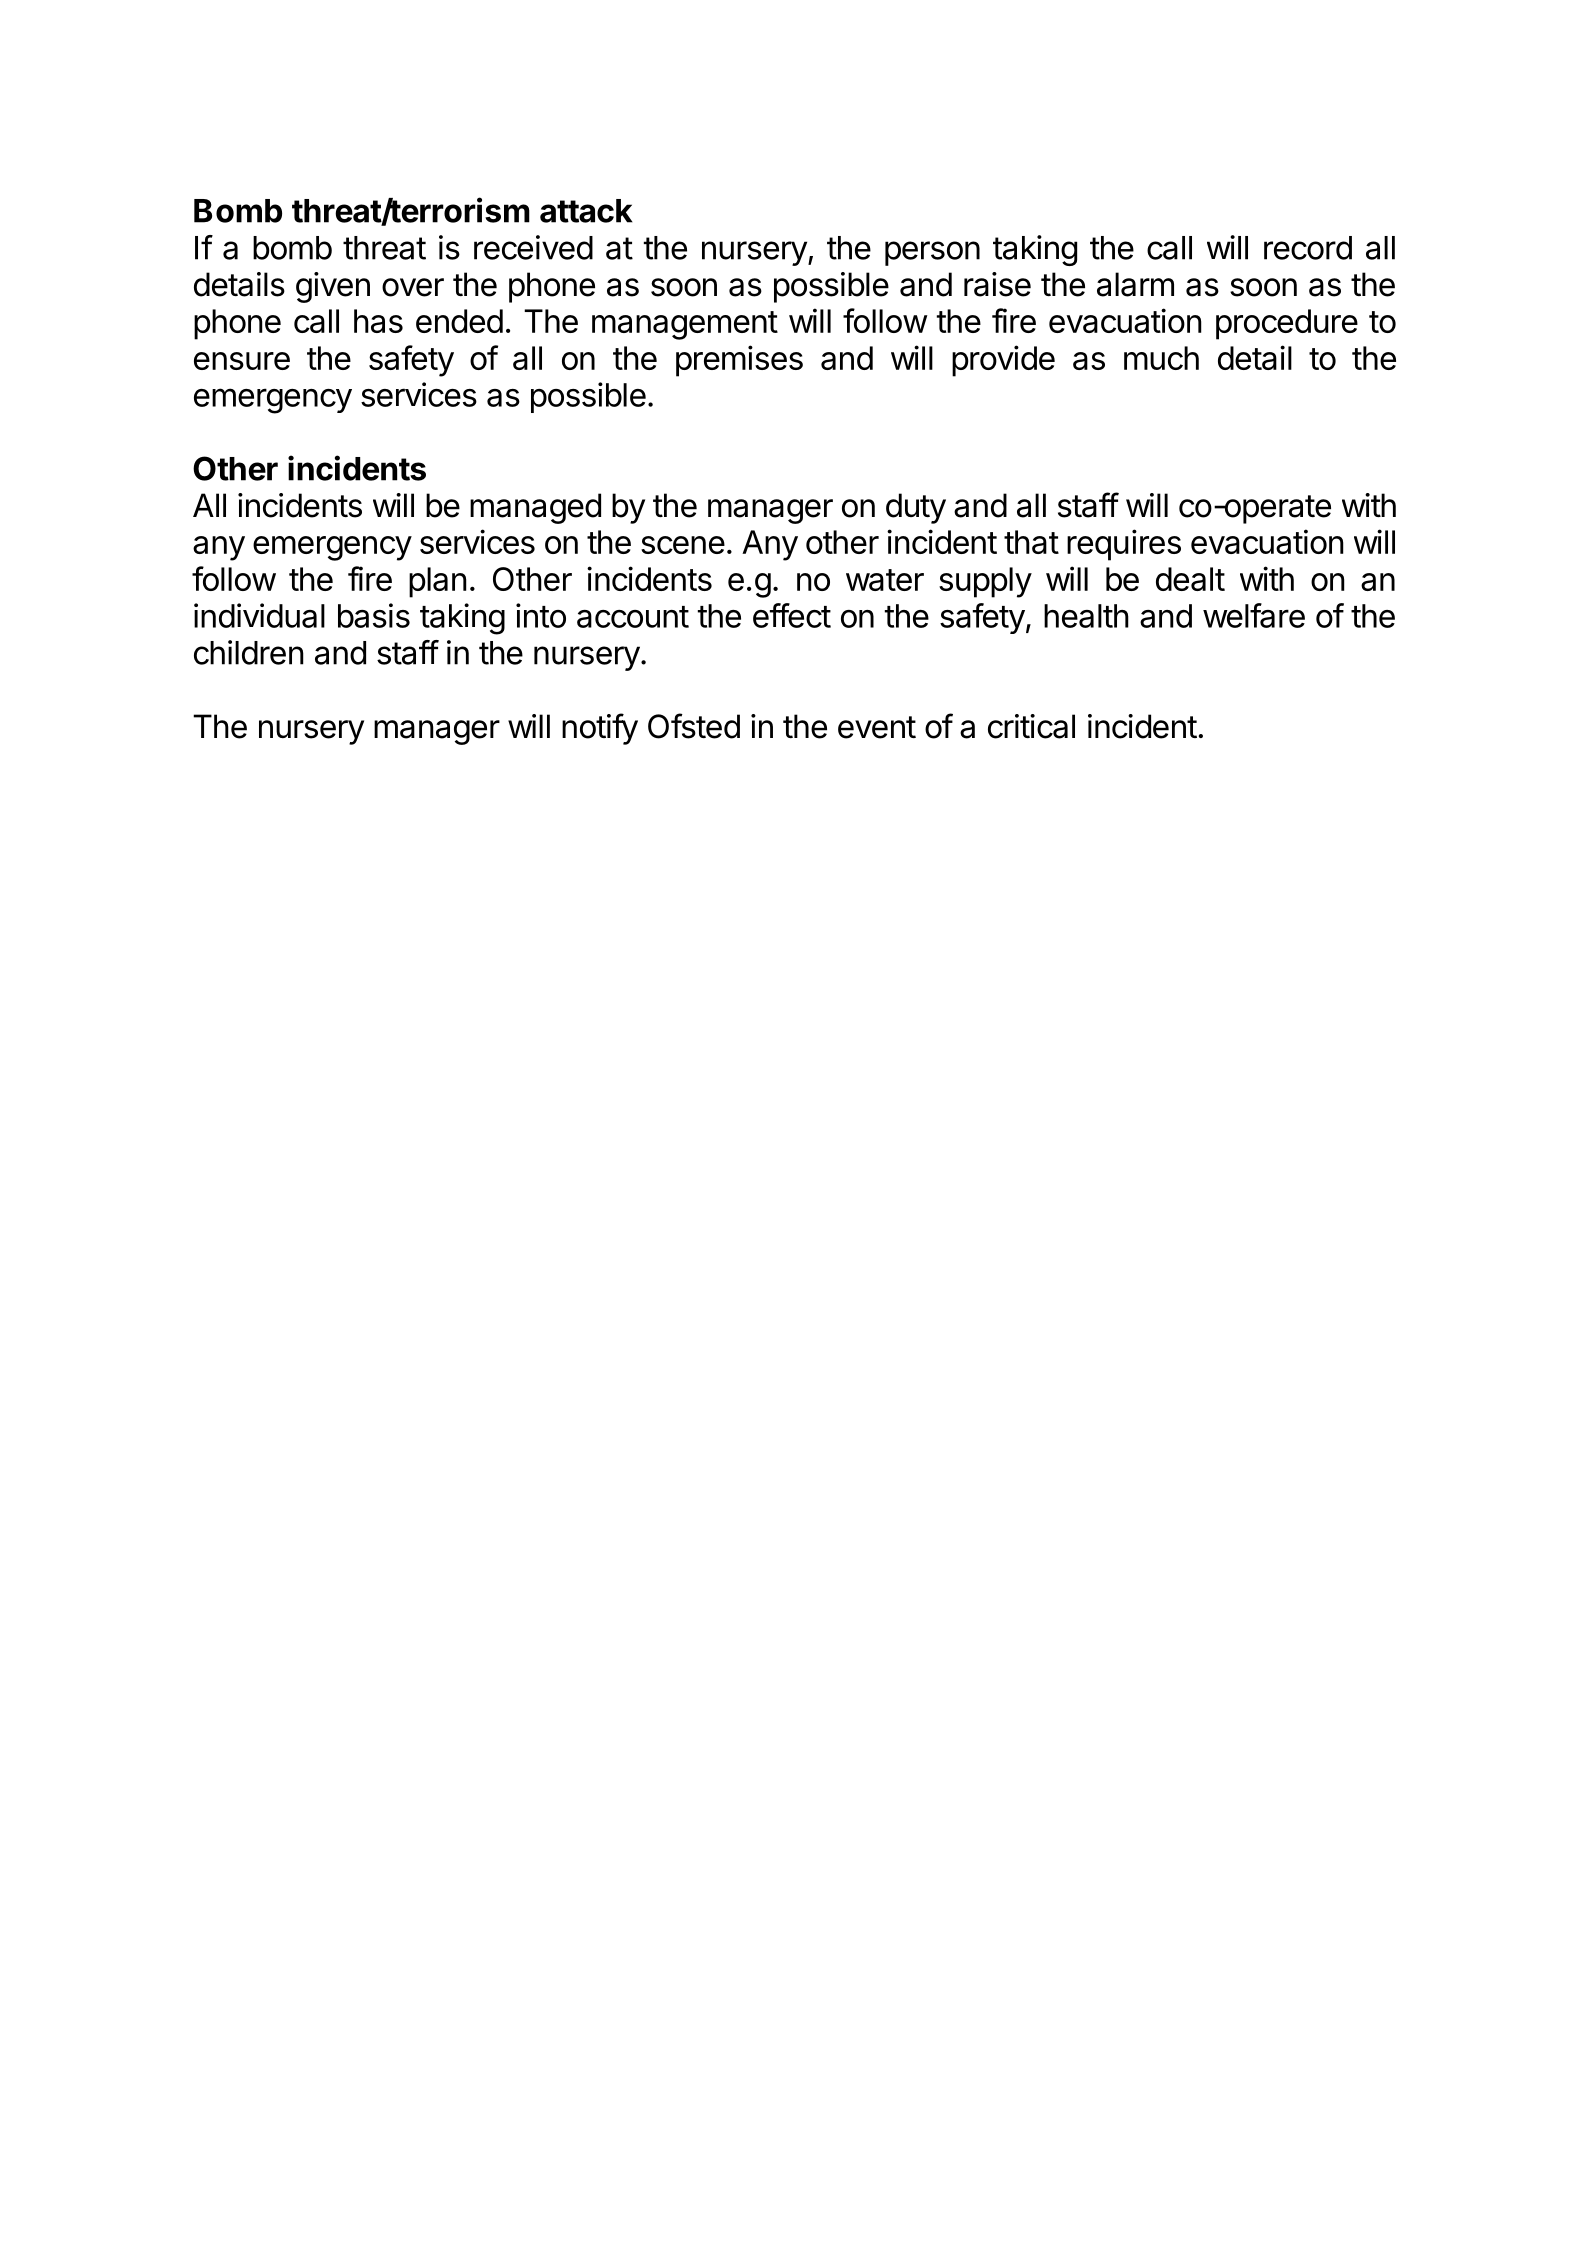 The image size is (1589, 2247). What do you see at coordinates (694, 726) in the screenshot?
I see `Ofsted` at bounding box center [694, 726].
